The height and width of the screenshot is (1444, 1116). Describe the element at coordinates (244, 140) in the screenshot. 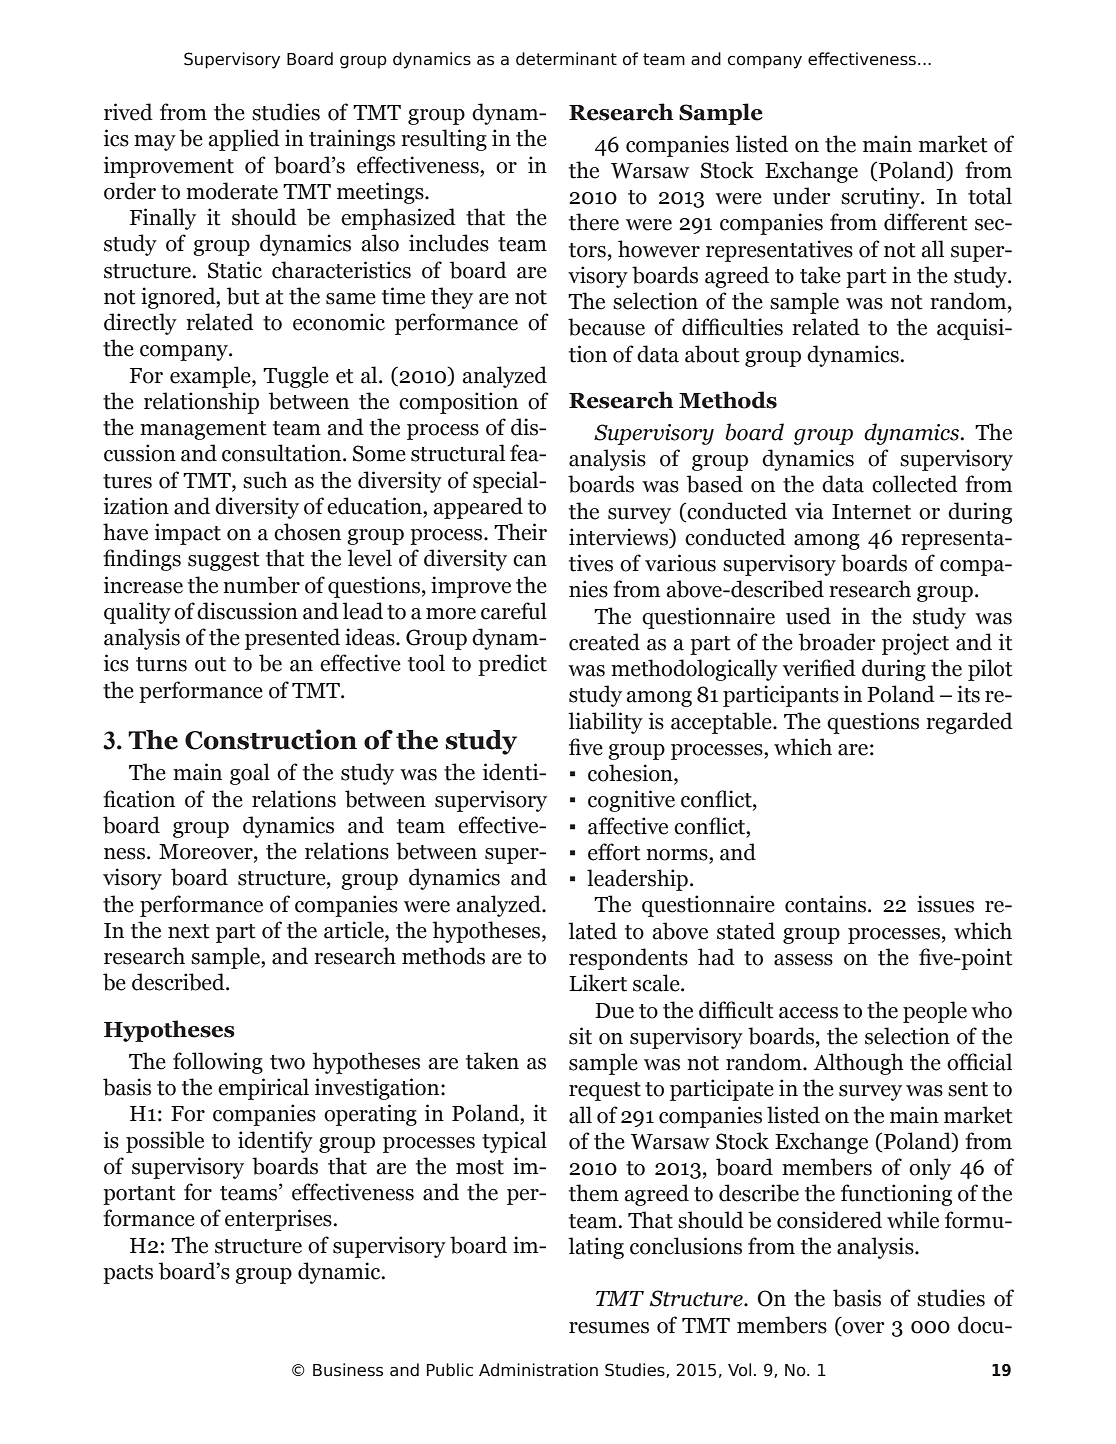

I see `applied` at that location.
